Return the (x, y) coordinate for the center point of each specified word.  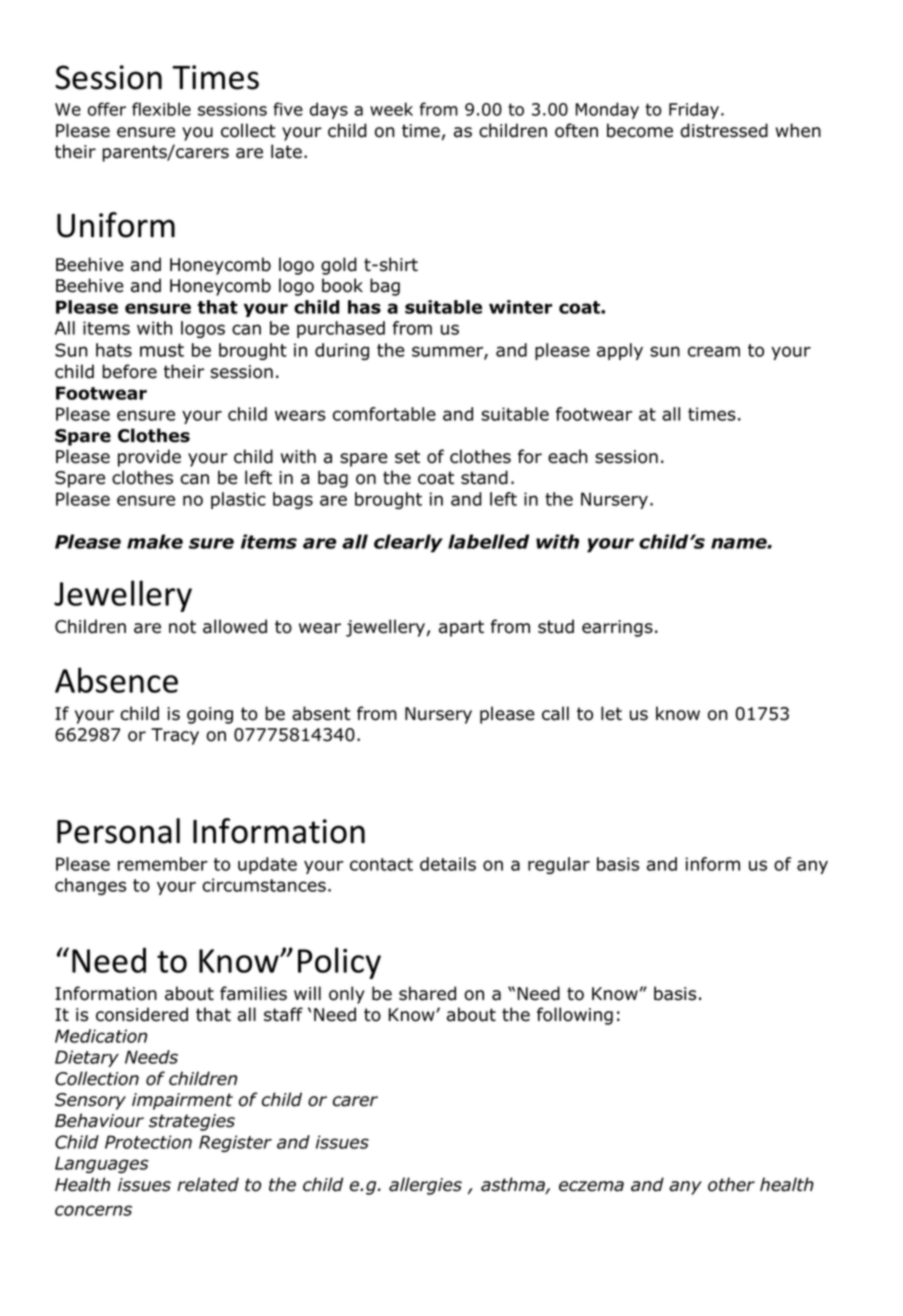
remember (163, 864)
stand (484, 477)
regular (559, 865)
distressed (724, 130)
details (448, 864)
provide (149, 458)
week (391, 109)
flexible (161, 109)
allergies (425, 1186)
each (568, 456)
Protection (148, 1142)
